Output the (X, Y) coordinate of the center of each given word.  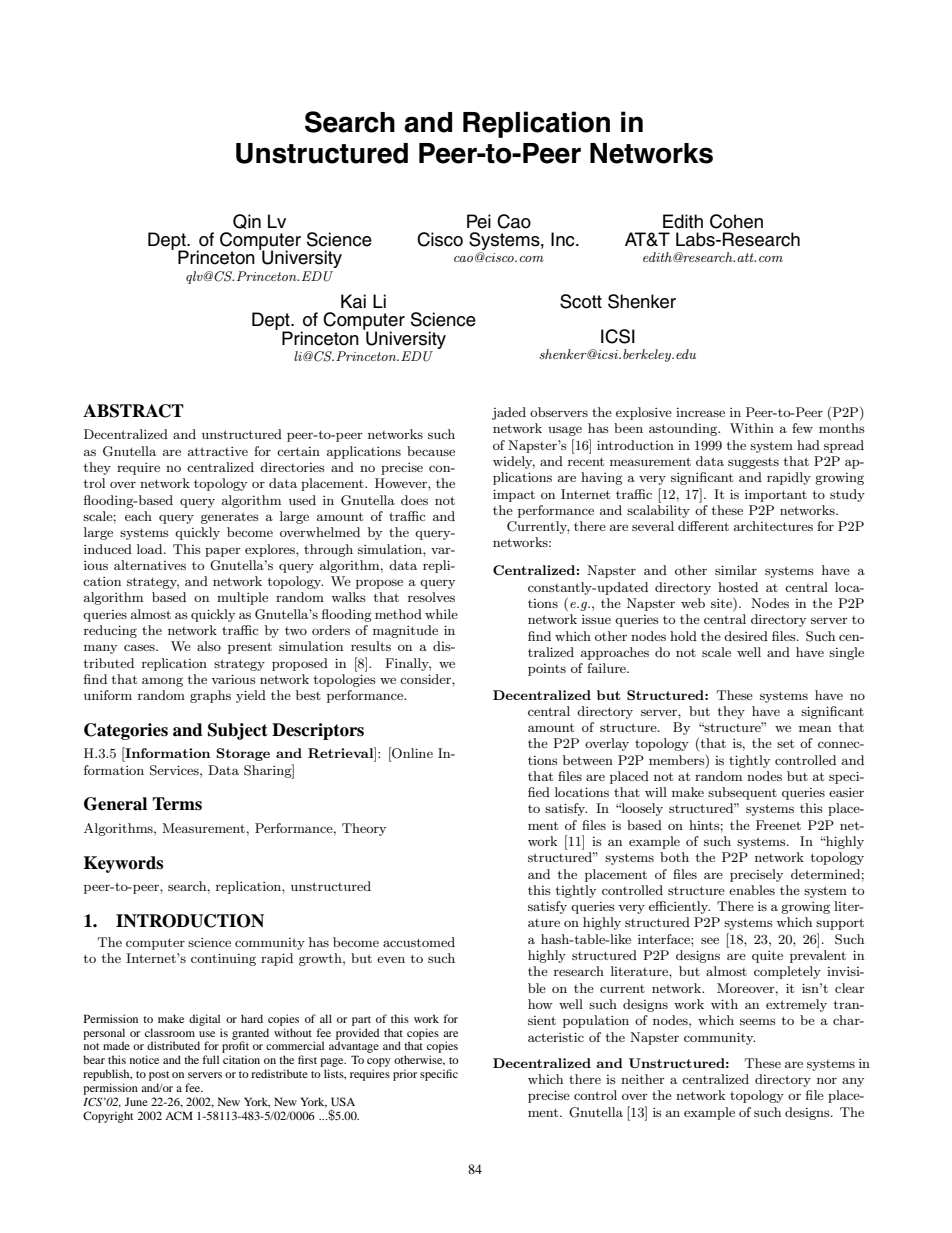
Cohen (736, 221)
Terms (177, 804)
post (159, 1077)
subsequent (742, 793)
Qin (247, 221)
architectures (773, 526)
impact (514, 495)
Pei (479, 221)
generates (230, 518)
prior (405, 1075)
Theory (364, 829)
